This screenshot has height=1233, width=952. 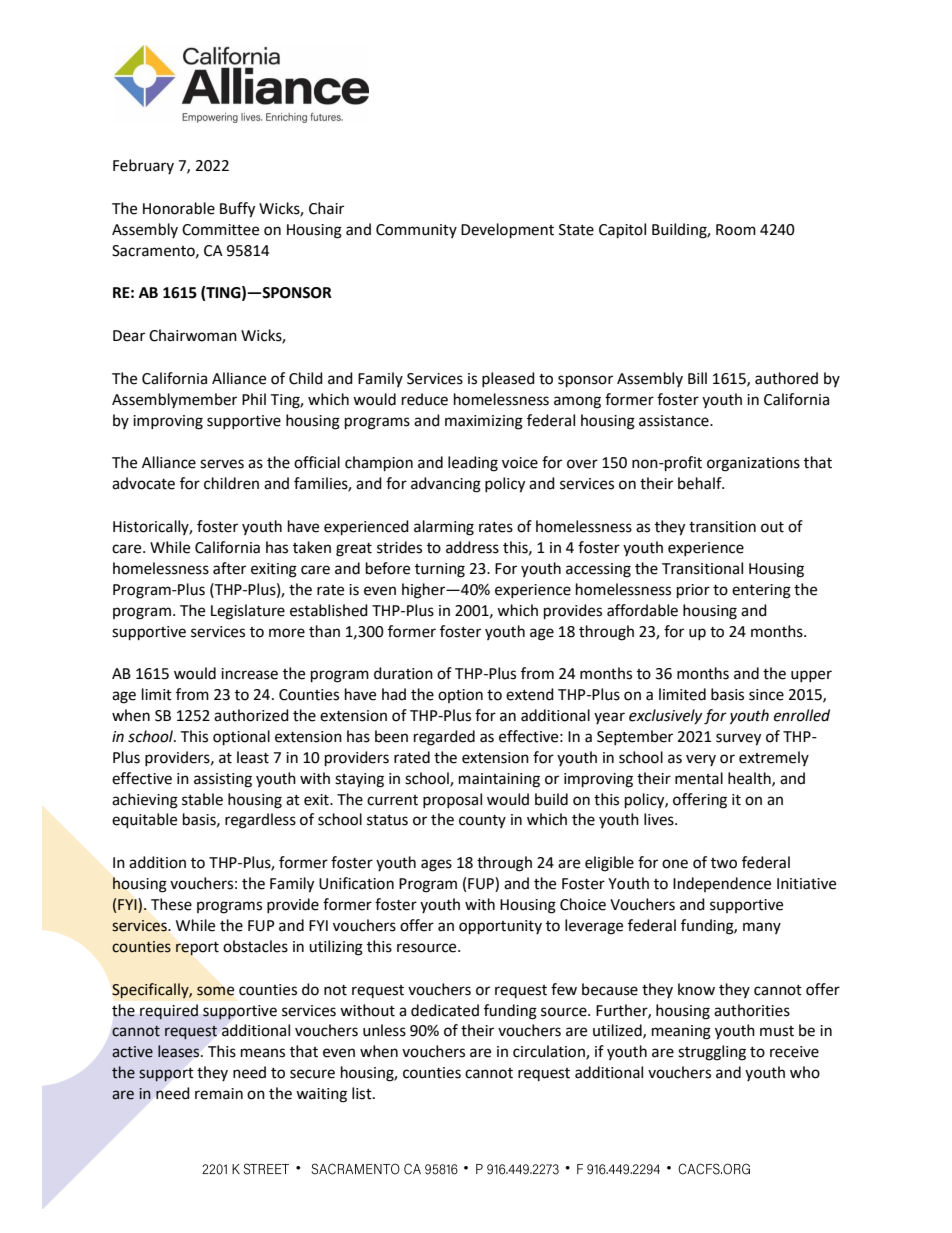 What do you see at coordinates (722, 884) in the screenshot?
I see `Independence` at bounding box center [722, 884].
